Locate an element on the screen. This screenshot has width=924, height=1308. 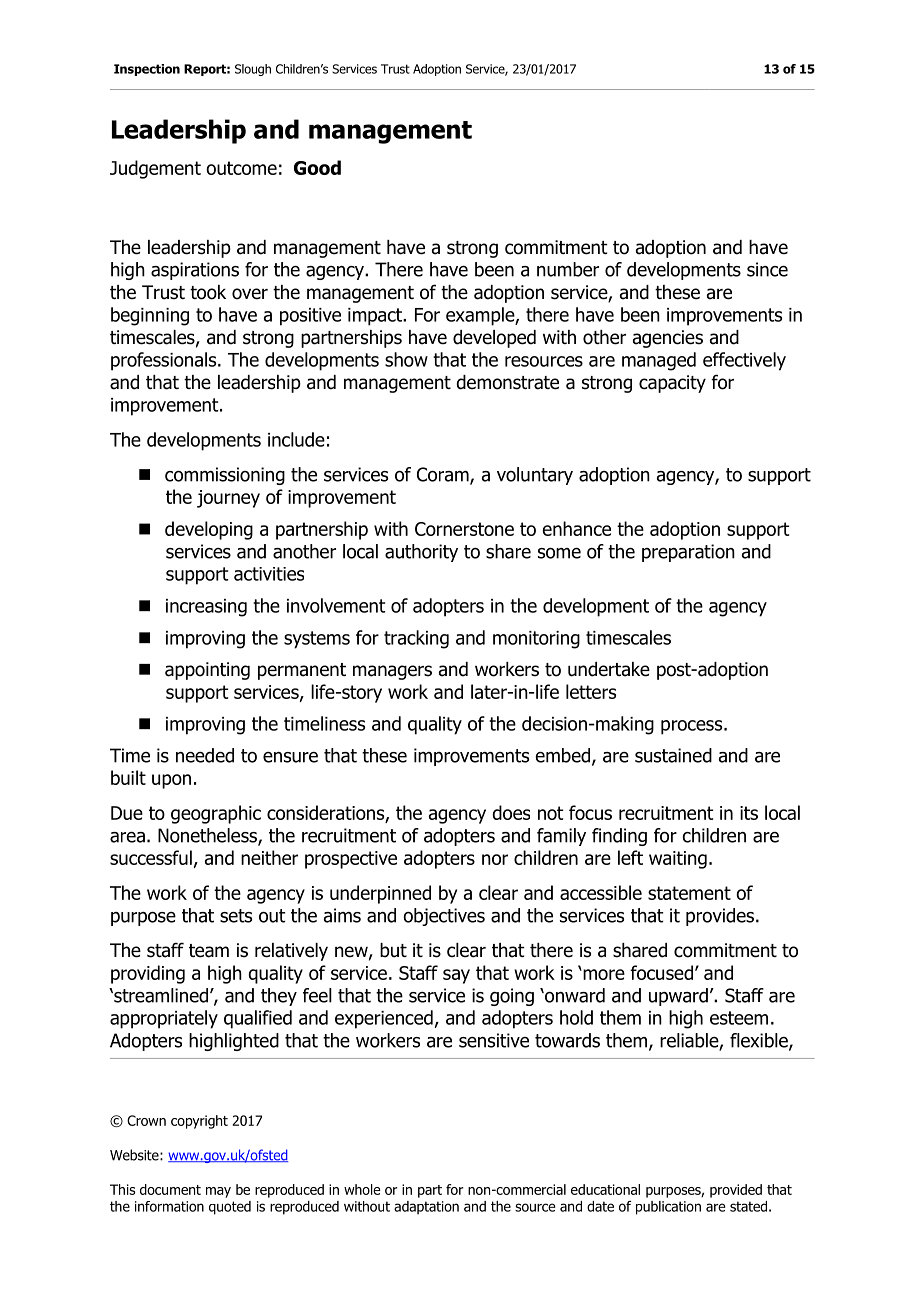
publication is located at coordinates (668, 1208).
